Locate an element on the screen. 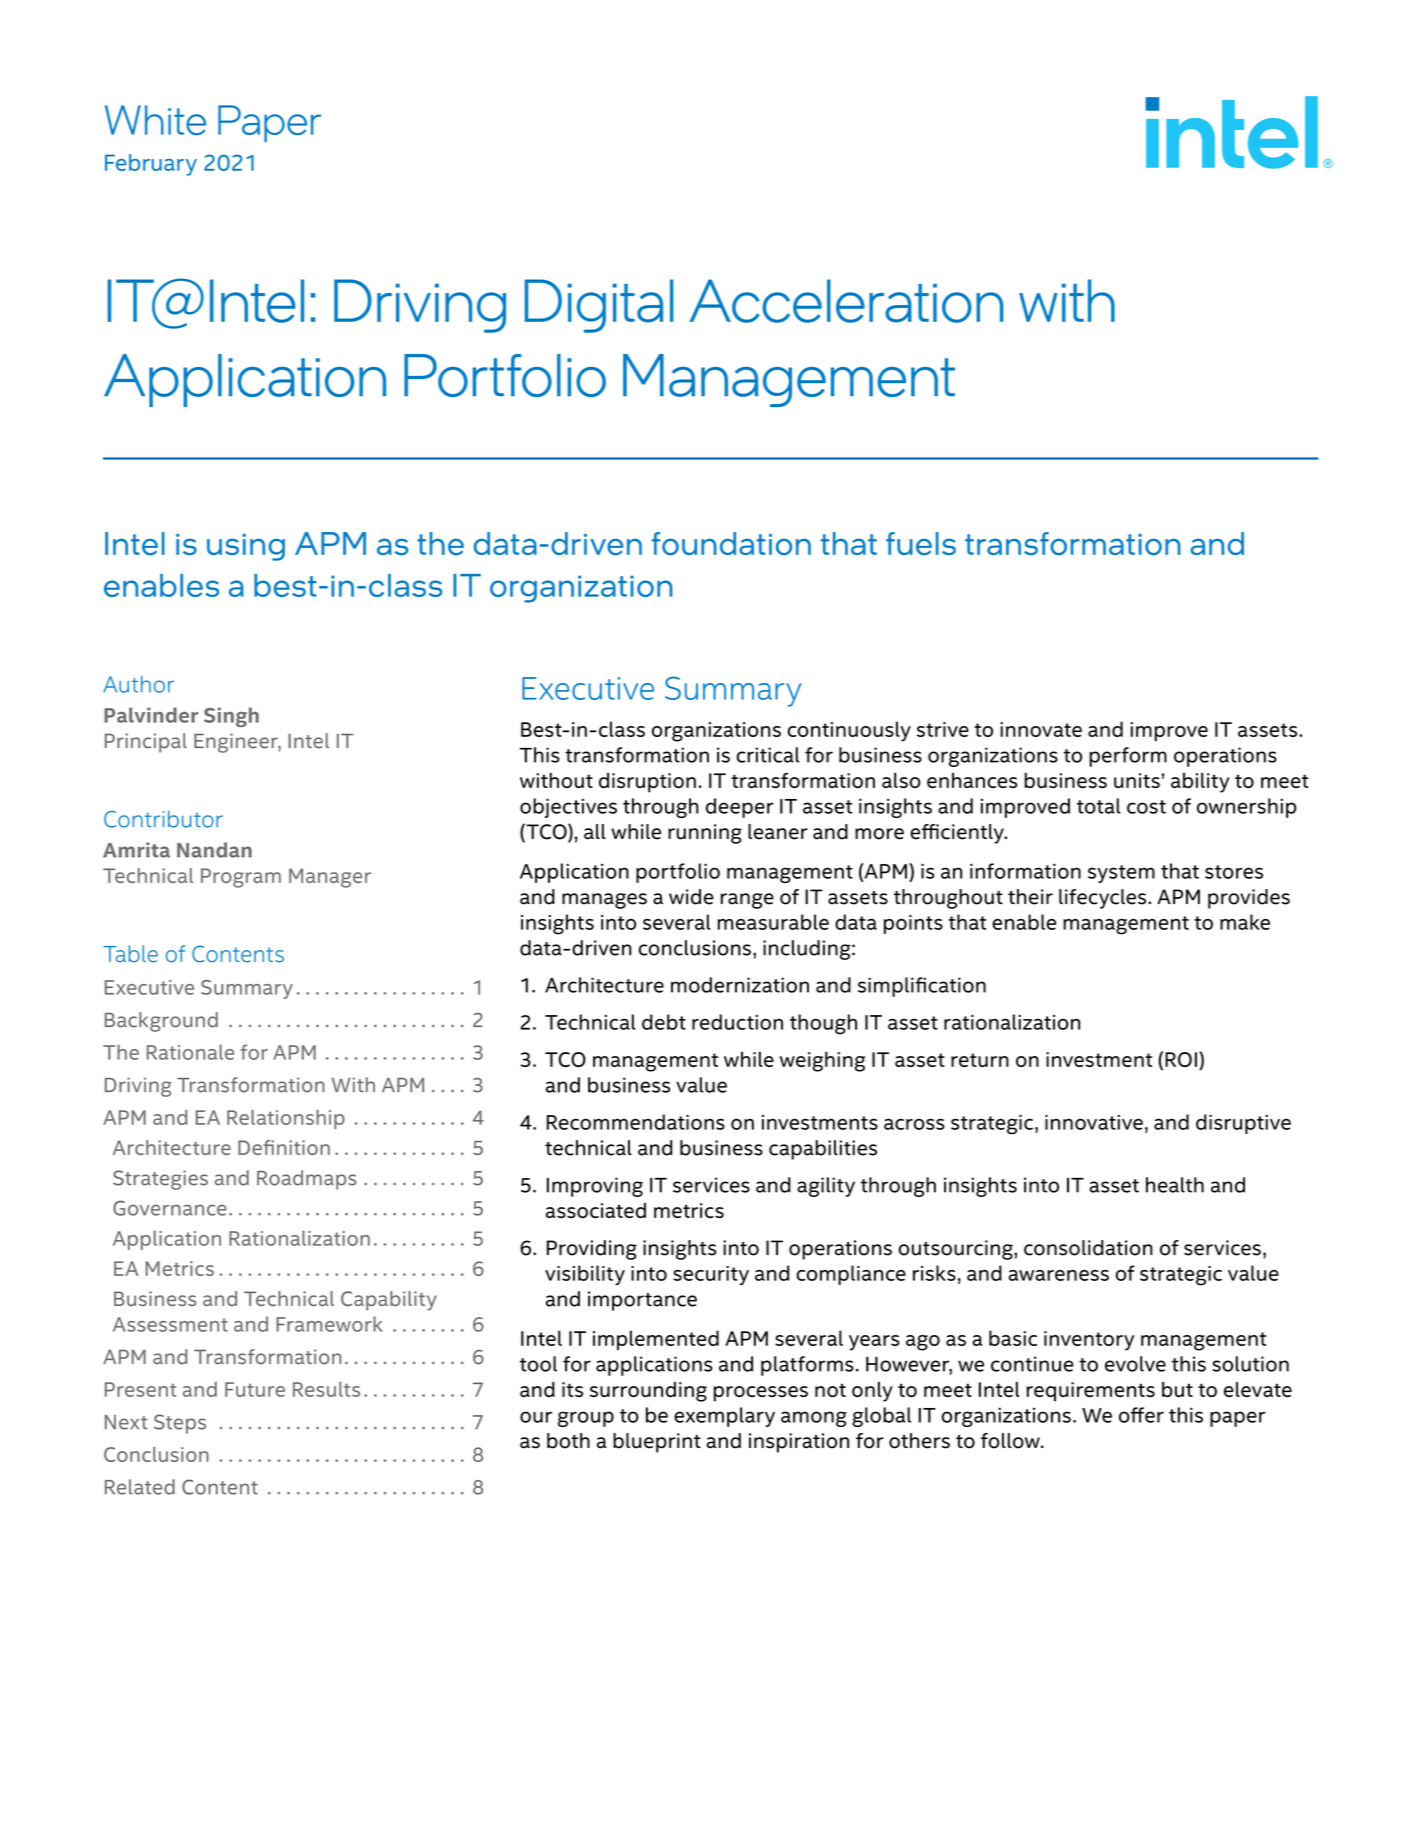  February is located at coordinates (151, 165).
